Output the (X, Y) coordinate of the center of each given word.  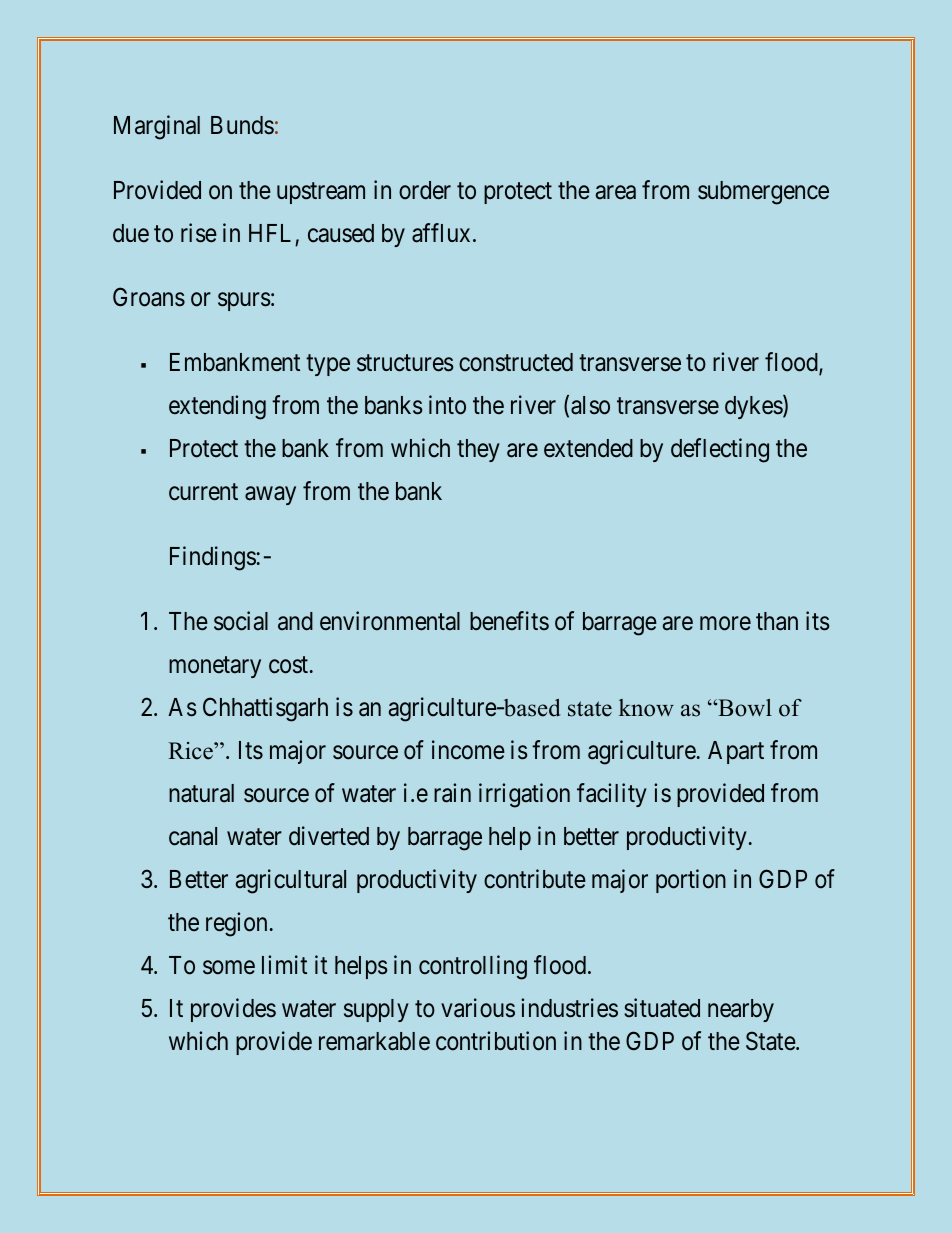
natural (201, 793)
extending (217, 407)
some (229, 967)
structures (405, 363)
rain (452, 793)
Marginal (157, 127)
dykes (754, 407)
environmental (390, 621)
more (725, 623)
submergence (763, 193)
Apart (736, 752)
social (241, 621)
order (425, 190)
